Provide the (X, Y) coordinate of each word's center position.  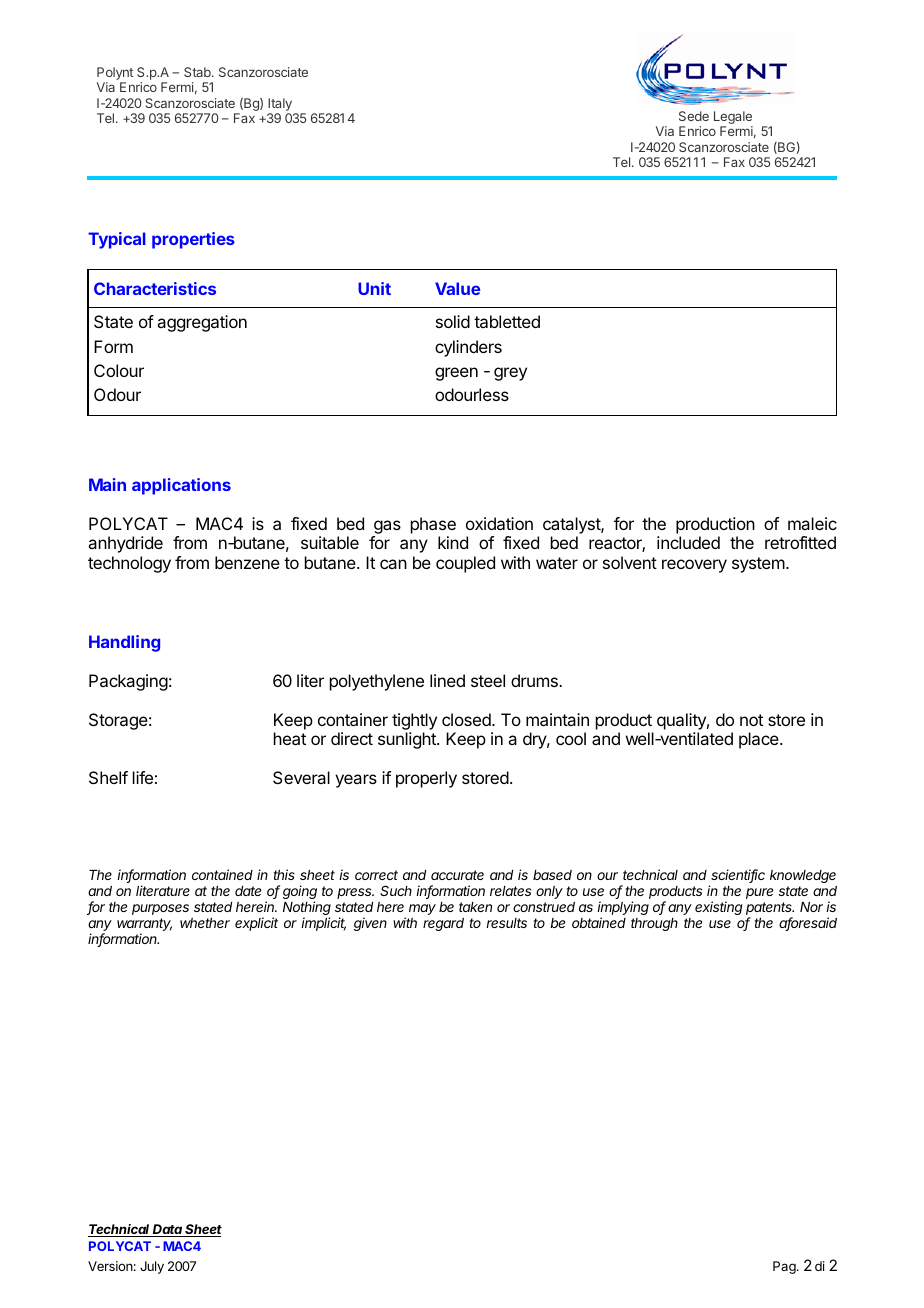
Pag (785, 1267)
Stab (198, 72)
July (152, 1267)
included (688, 542)
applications (181, 486)
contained (222, 874)
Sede (694, 116)
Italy (280, 104)
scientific (738, 876)
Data (167, 1230)
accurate (457, 875)
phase (433, 525)
